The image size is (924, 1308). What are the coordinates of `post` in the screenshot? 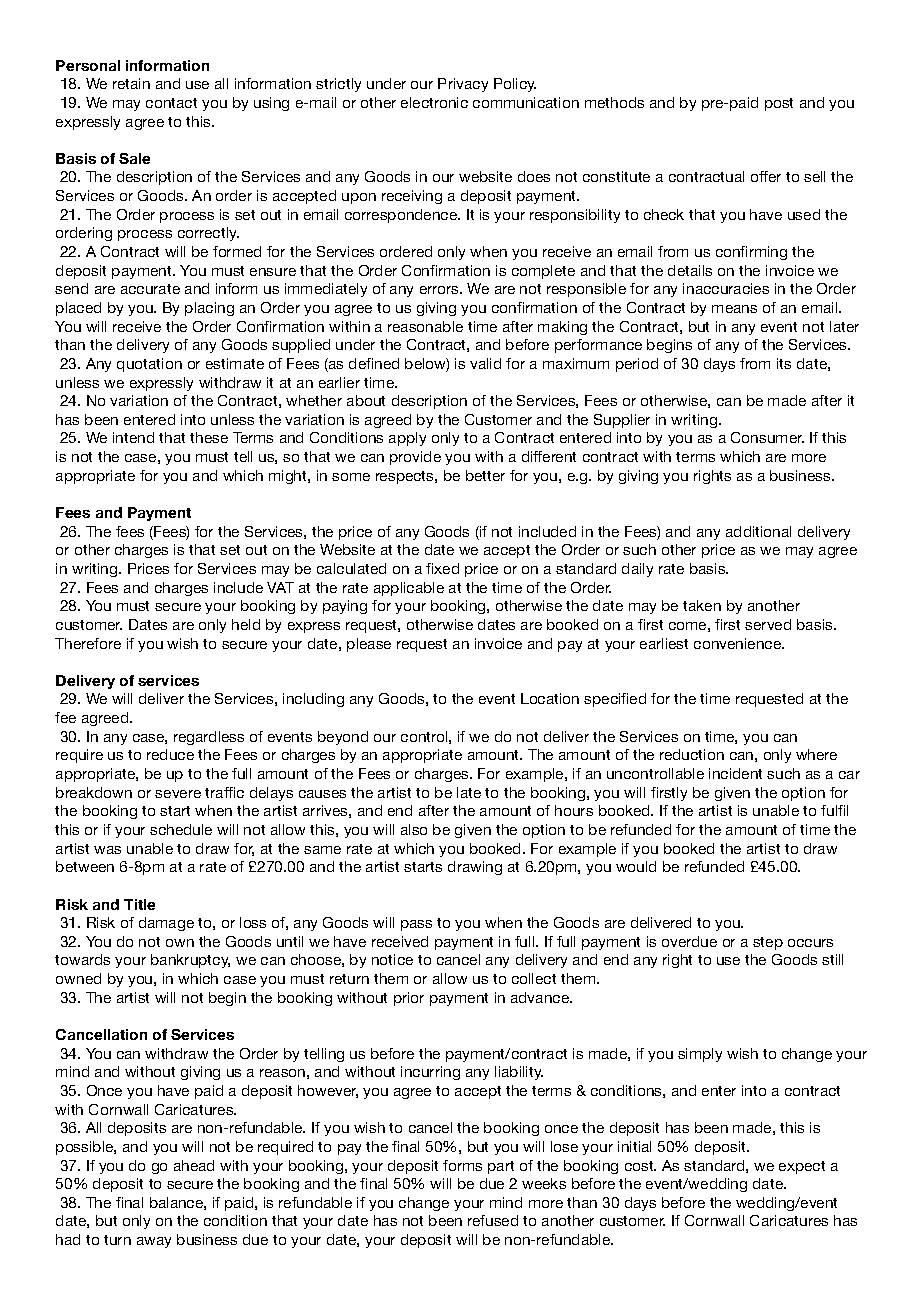 It's located at (779, 104).
